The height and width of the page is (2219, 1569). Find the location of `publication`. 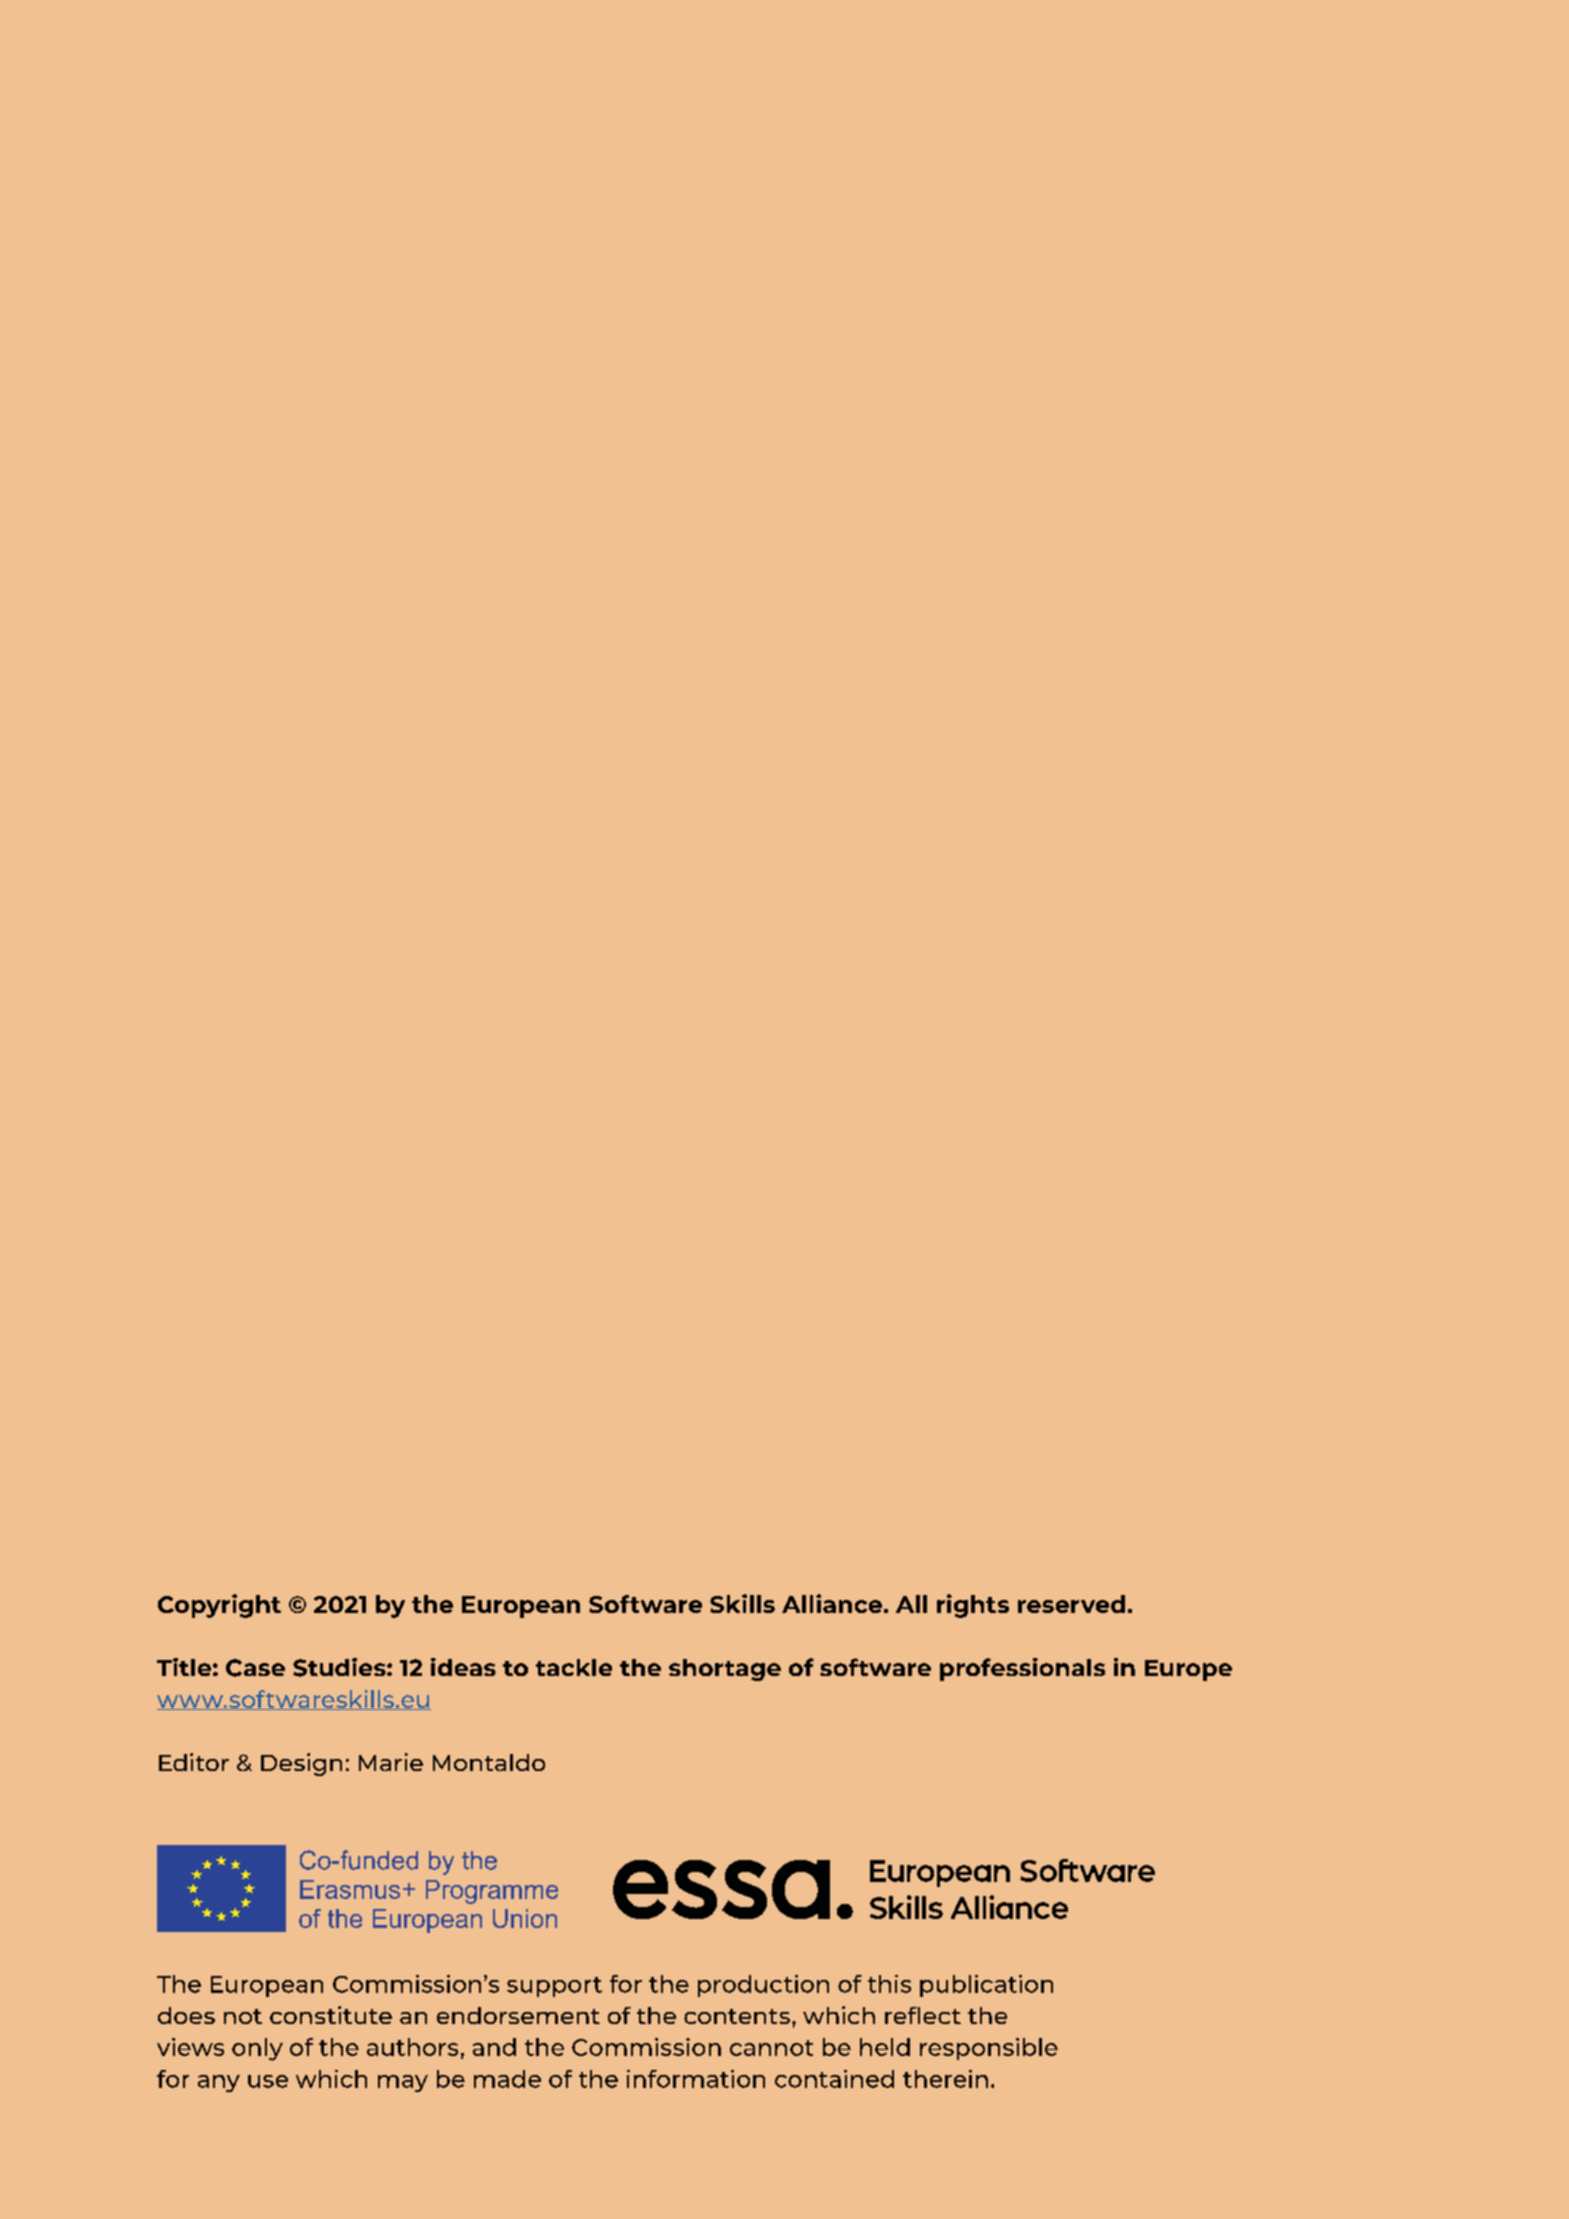

publication is located at coordinates (986, 1986).
